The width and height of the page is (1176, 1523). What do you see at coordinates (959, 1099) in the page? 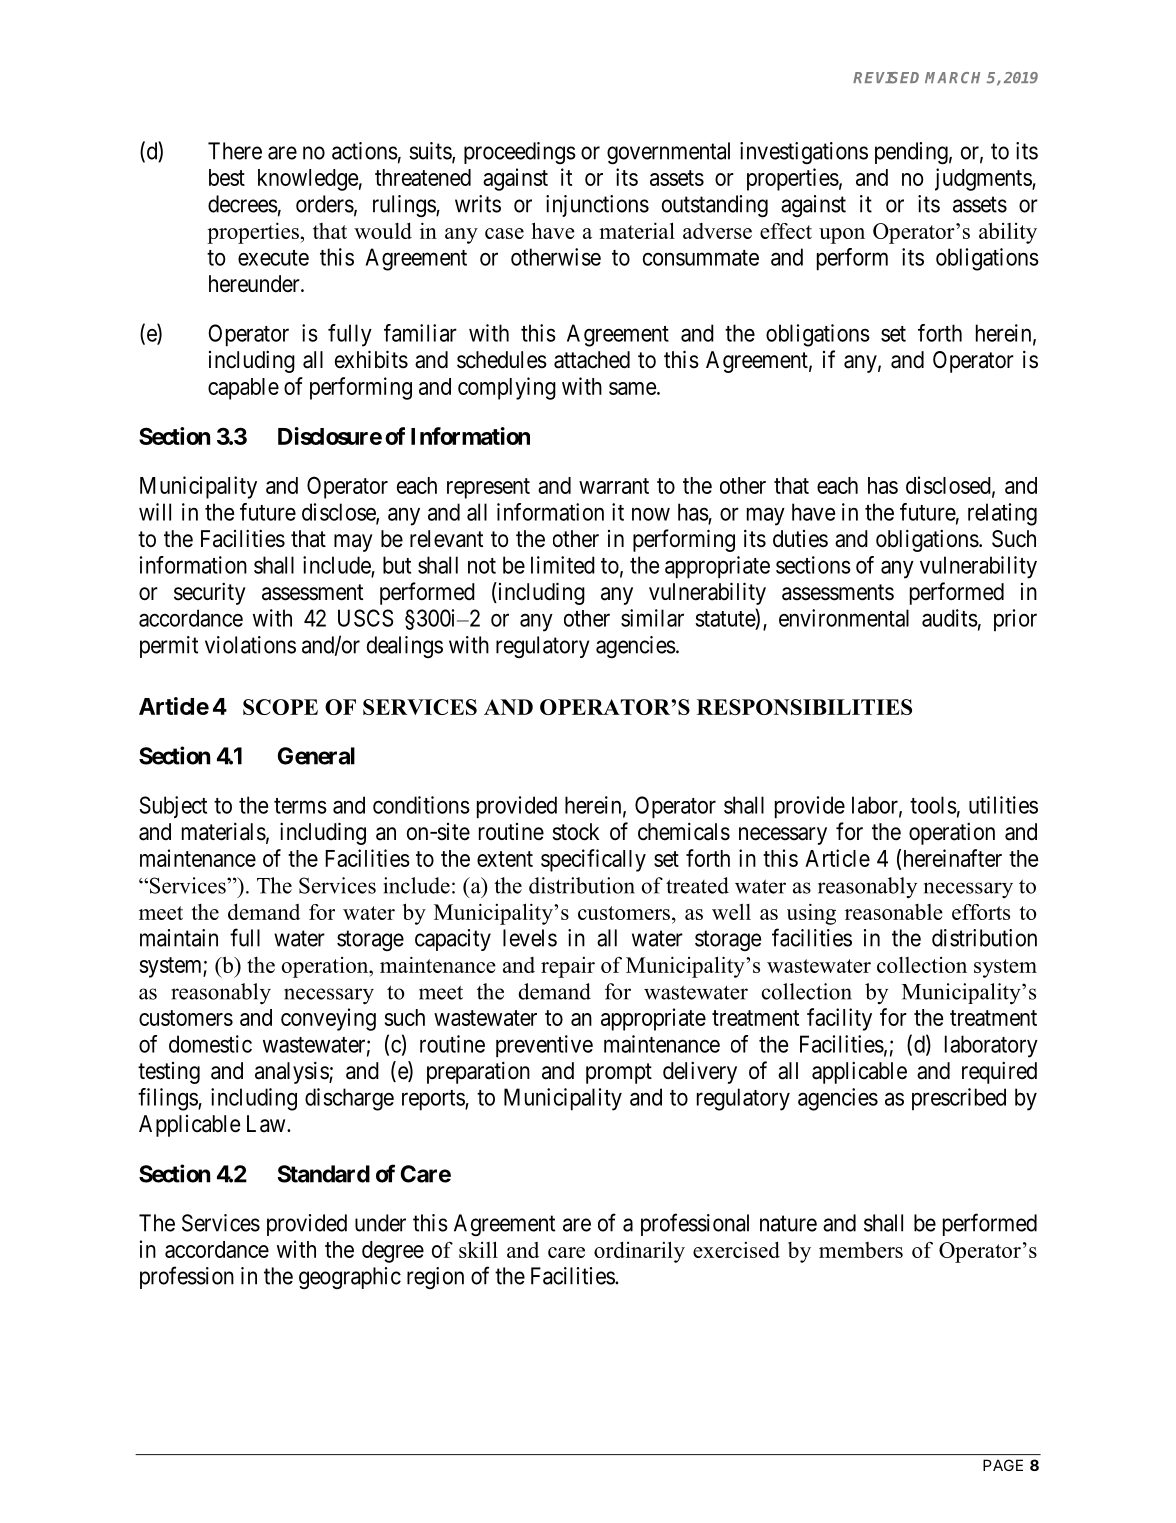
I see `prescribed` at bounding box center [959, 1099].
